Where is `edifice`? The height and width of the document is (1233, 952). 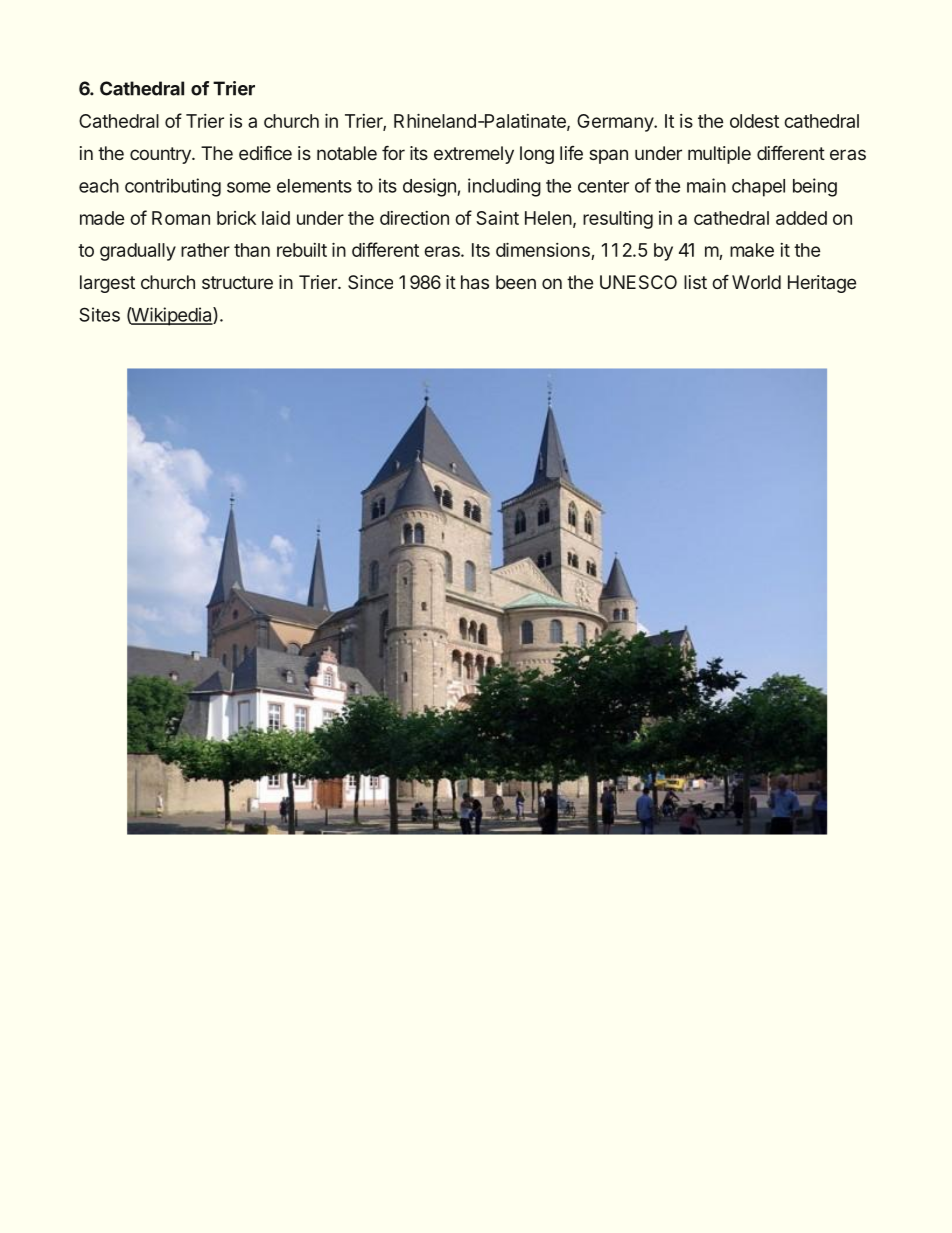 edifice is located at coordinates (265, 153).
